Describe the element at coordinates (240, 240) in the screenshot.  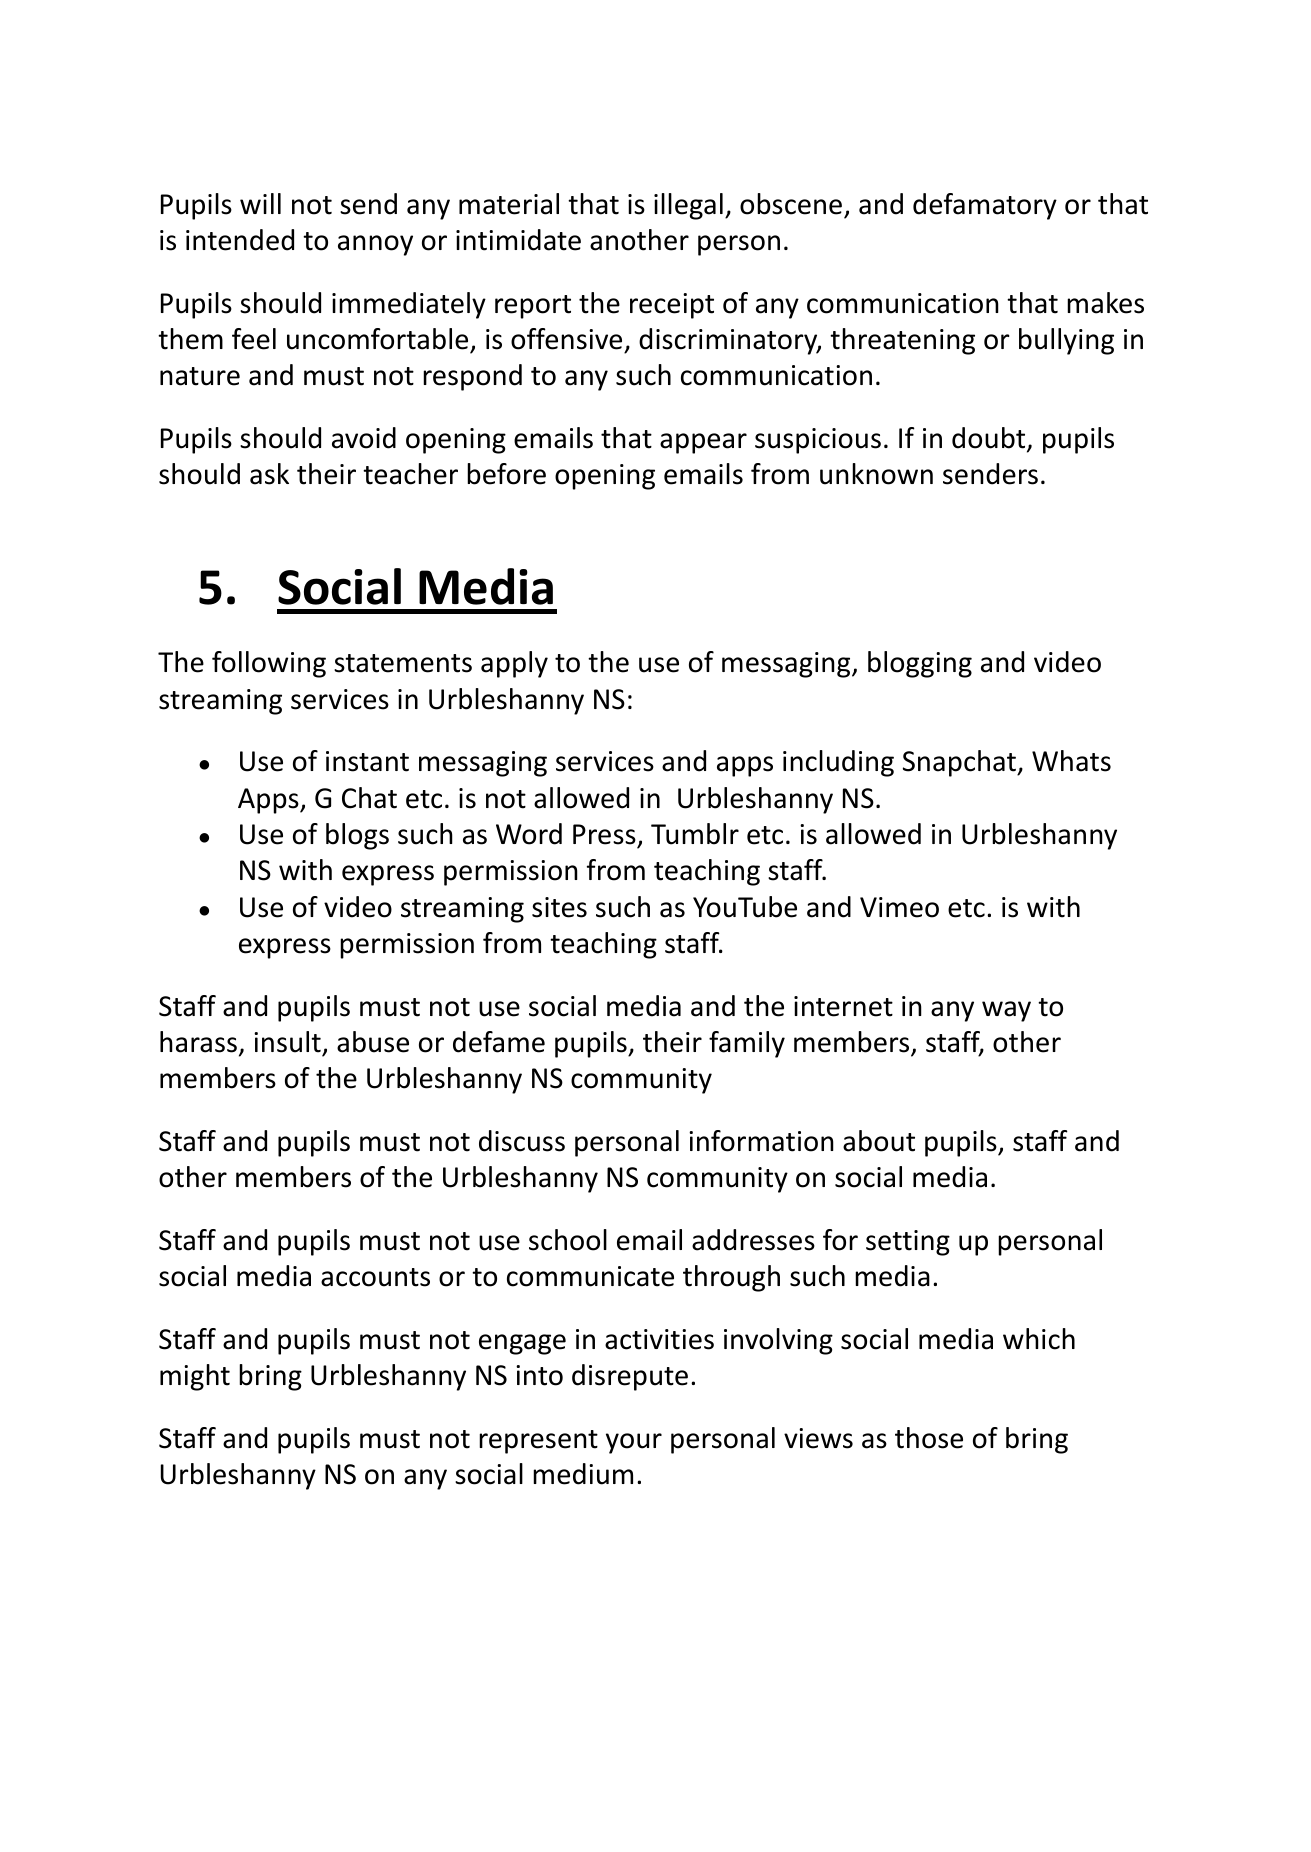
I see `intended` at that location.
